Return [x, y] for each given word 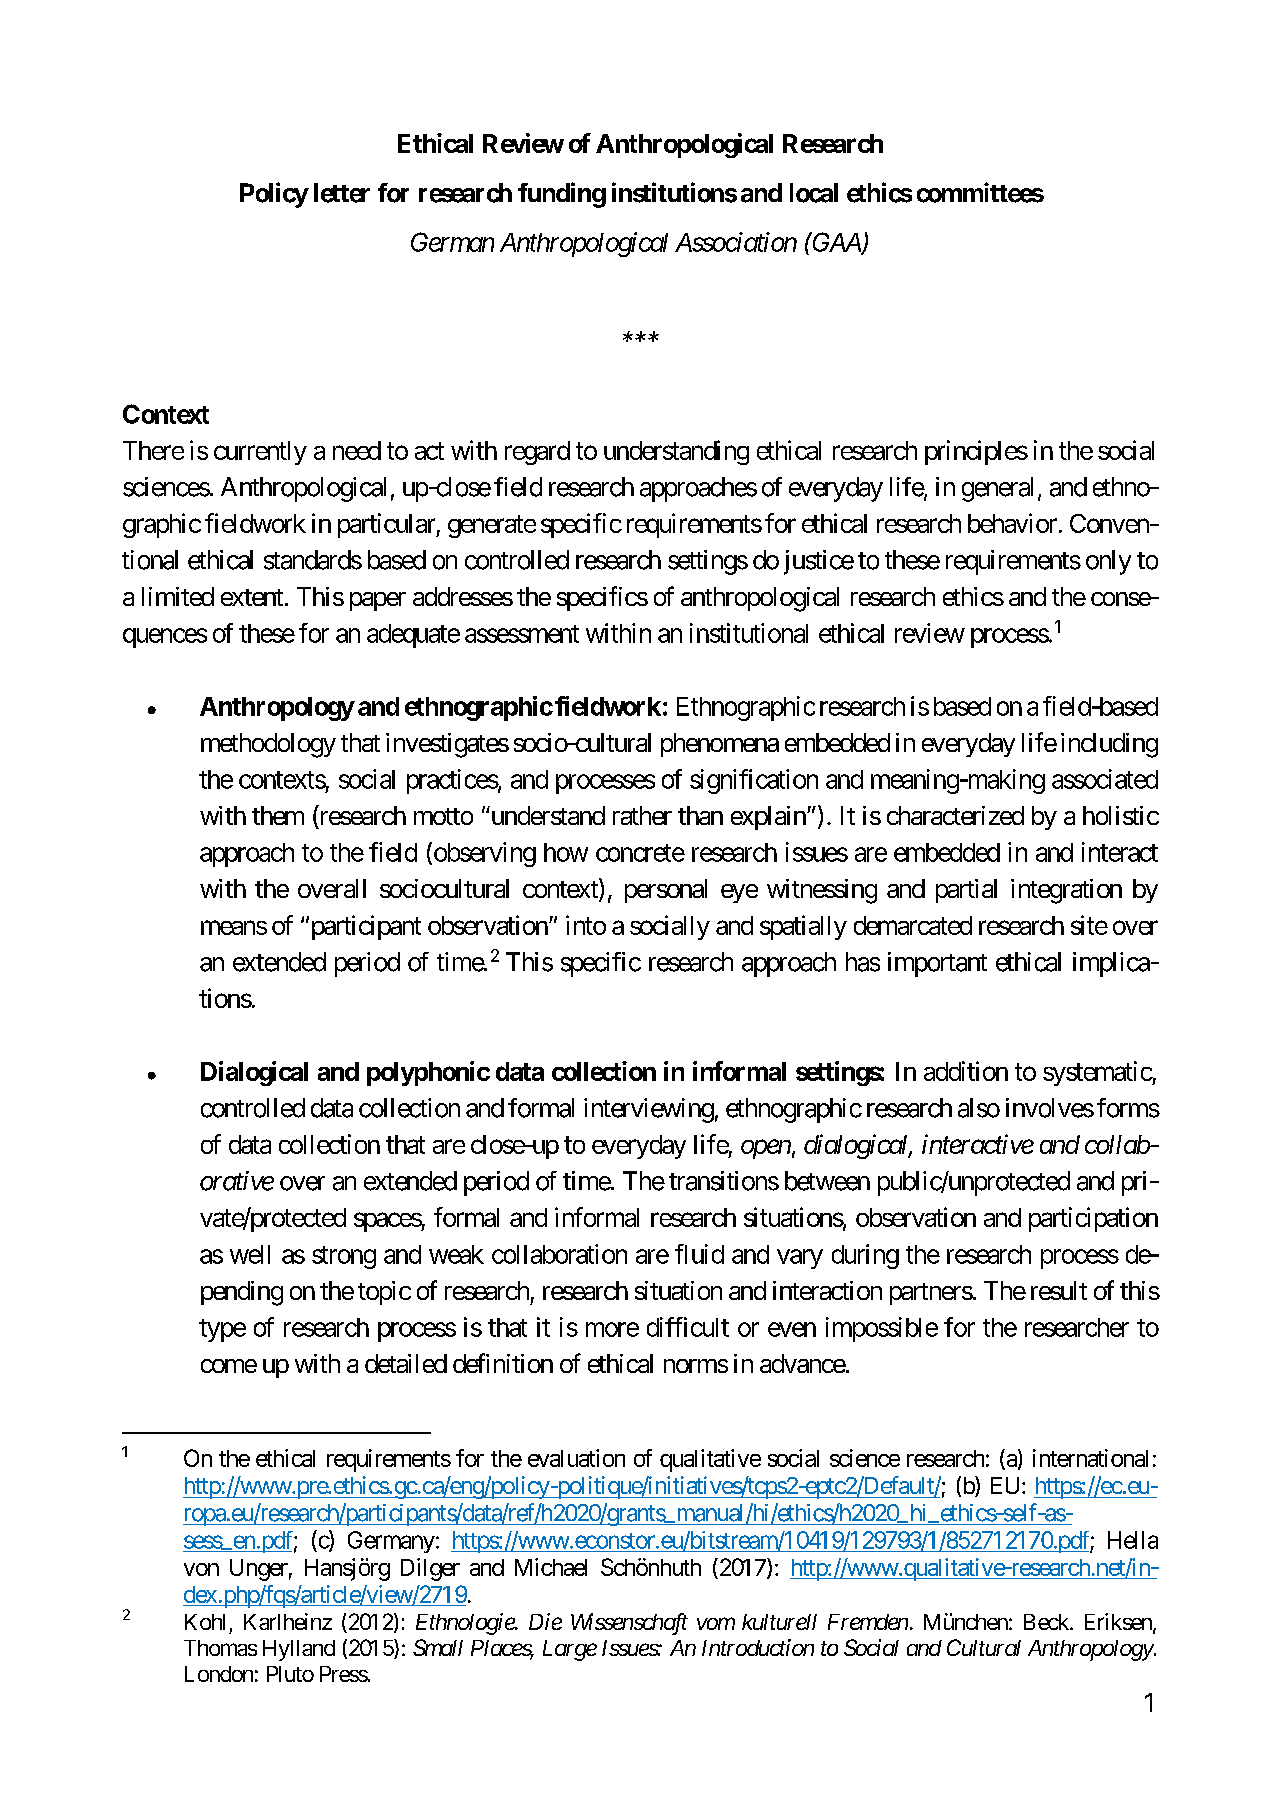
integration [1066, 891]
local [814, 193]
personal [666, 891]
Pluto [290, 1674]
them [278, 815]
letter [342, 193]
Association [736, 242]
